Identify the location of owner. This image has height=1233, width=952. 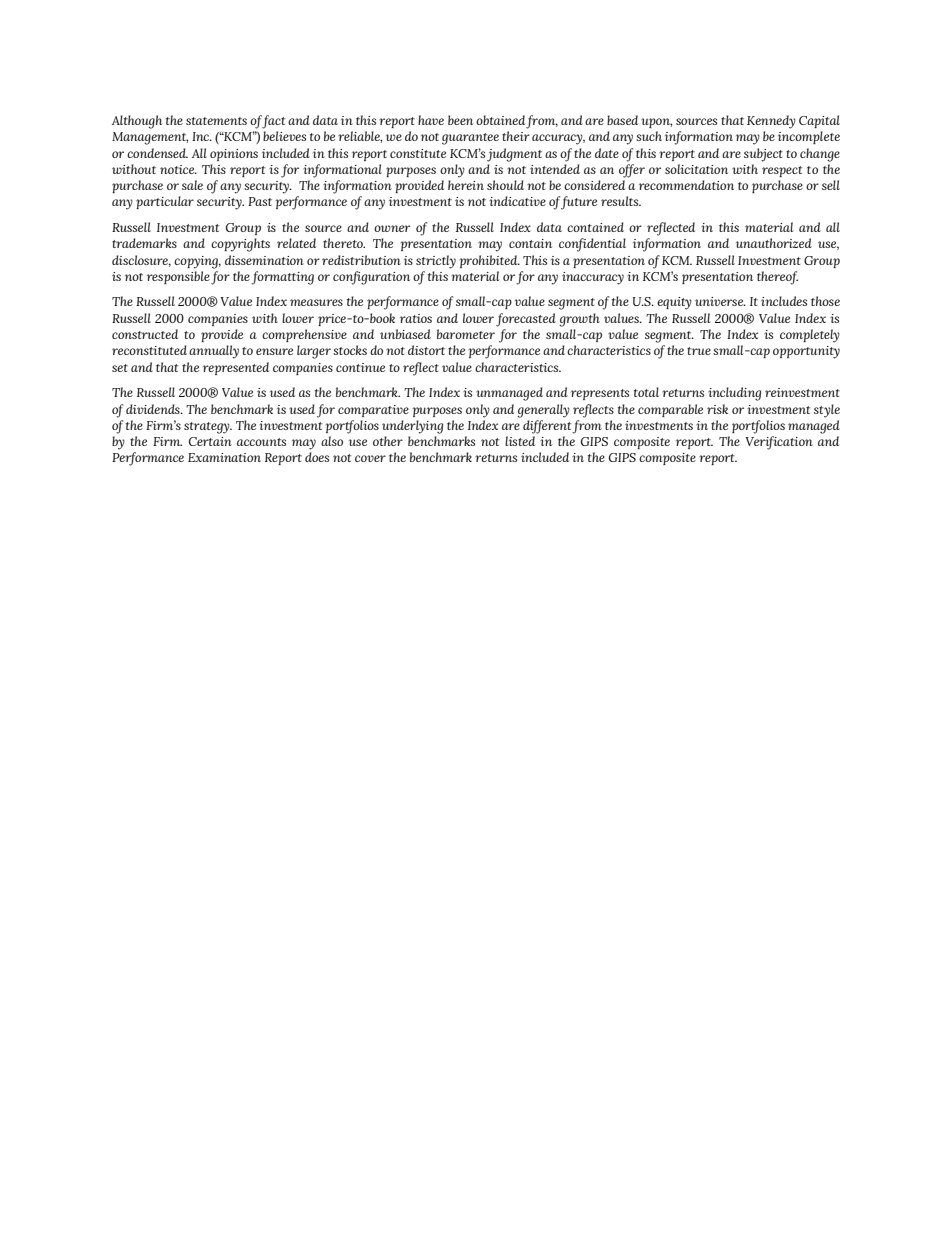
(392, 228).
